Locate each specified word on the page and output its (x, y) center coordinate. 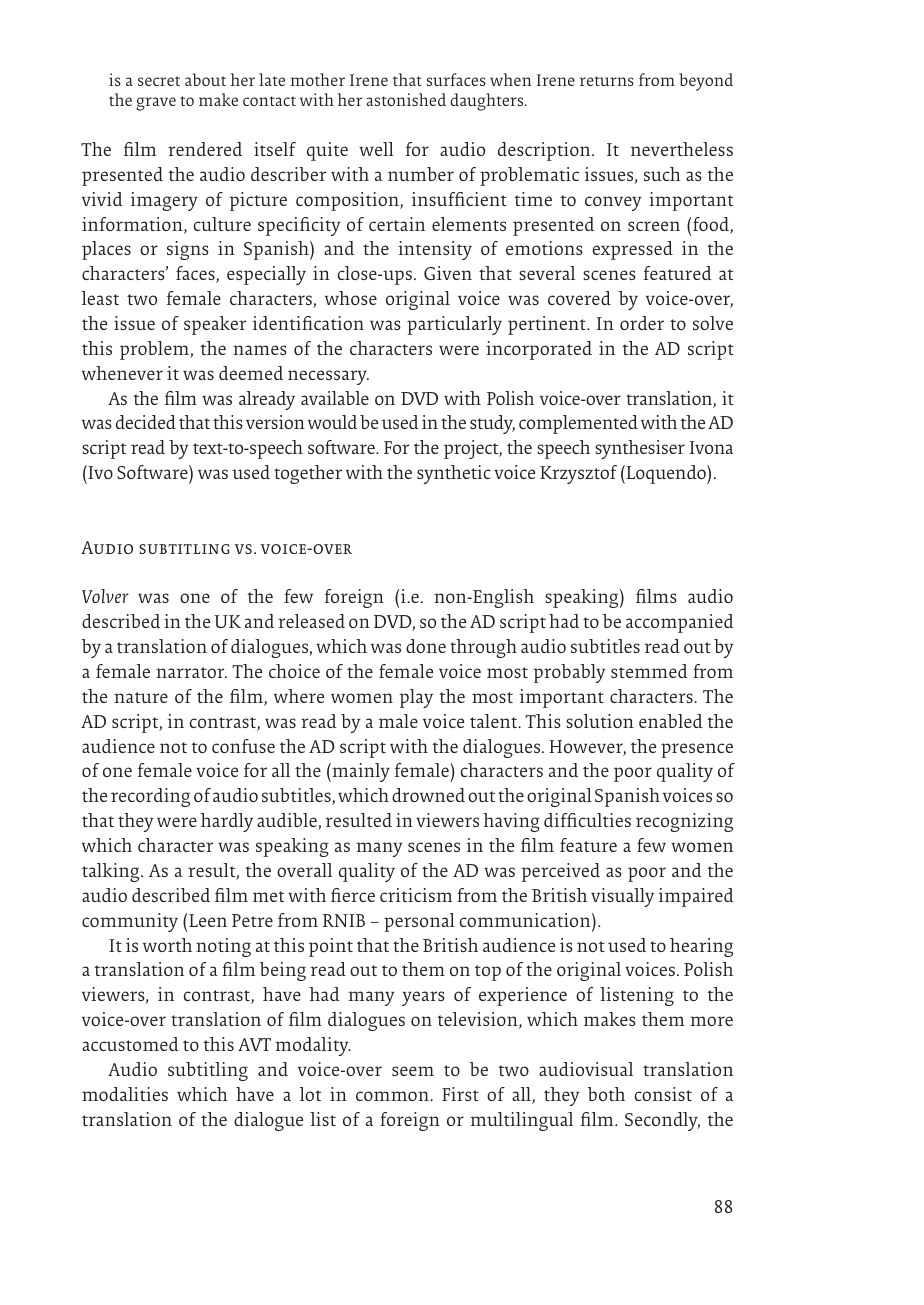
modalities (125, 1094)
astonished (406, 99)
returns (606, 81)
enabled (671, 721)
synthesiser (640, 449)
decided (146, 422)
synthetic (454, 474)
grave (156, 104)
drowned (428, 795)
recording (150, 797)
